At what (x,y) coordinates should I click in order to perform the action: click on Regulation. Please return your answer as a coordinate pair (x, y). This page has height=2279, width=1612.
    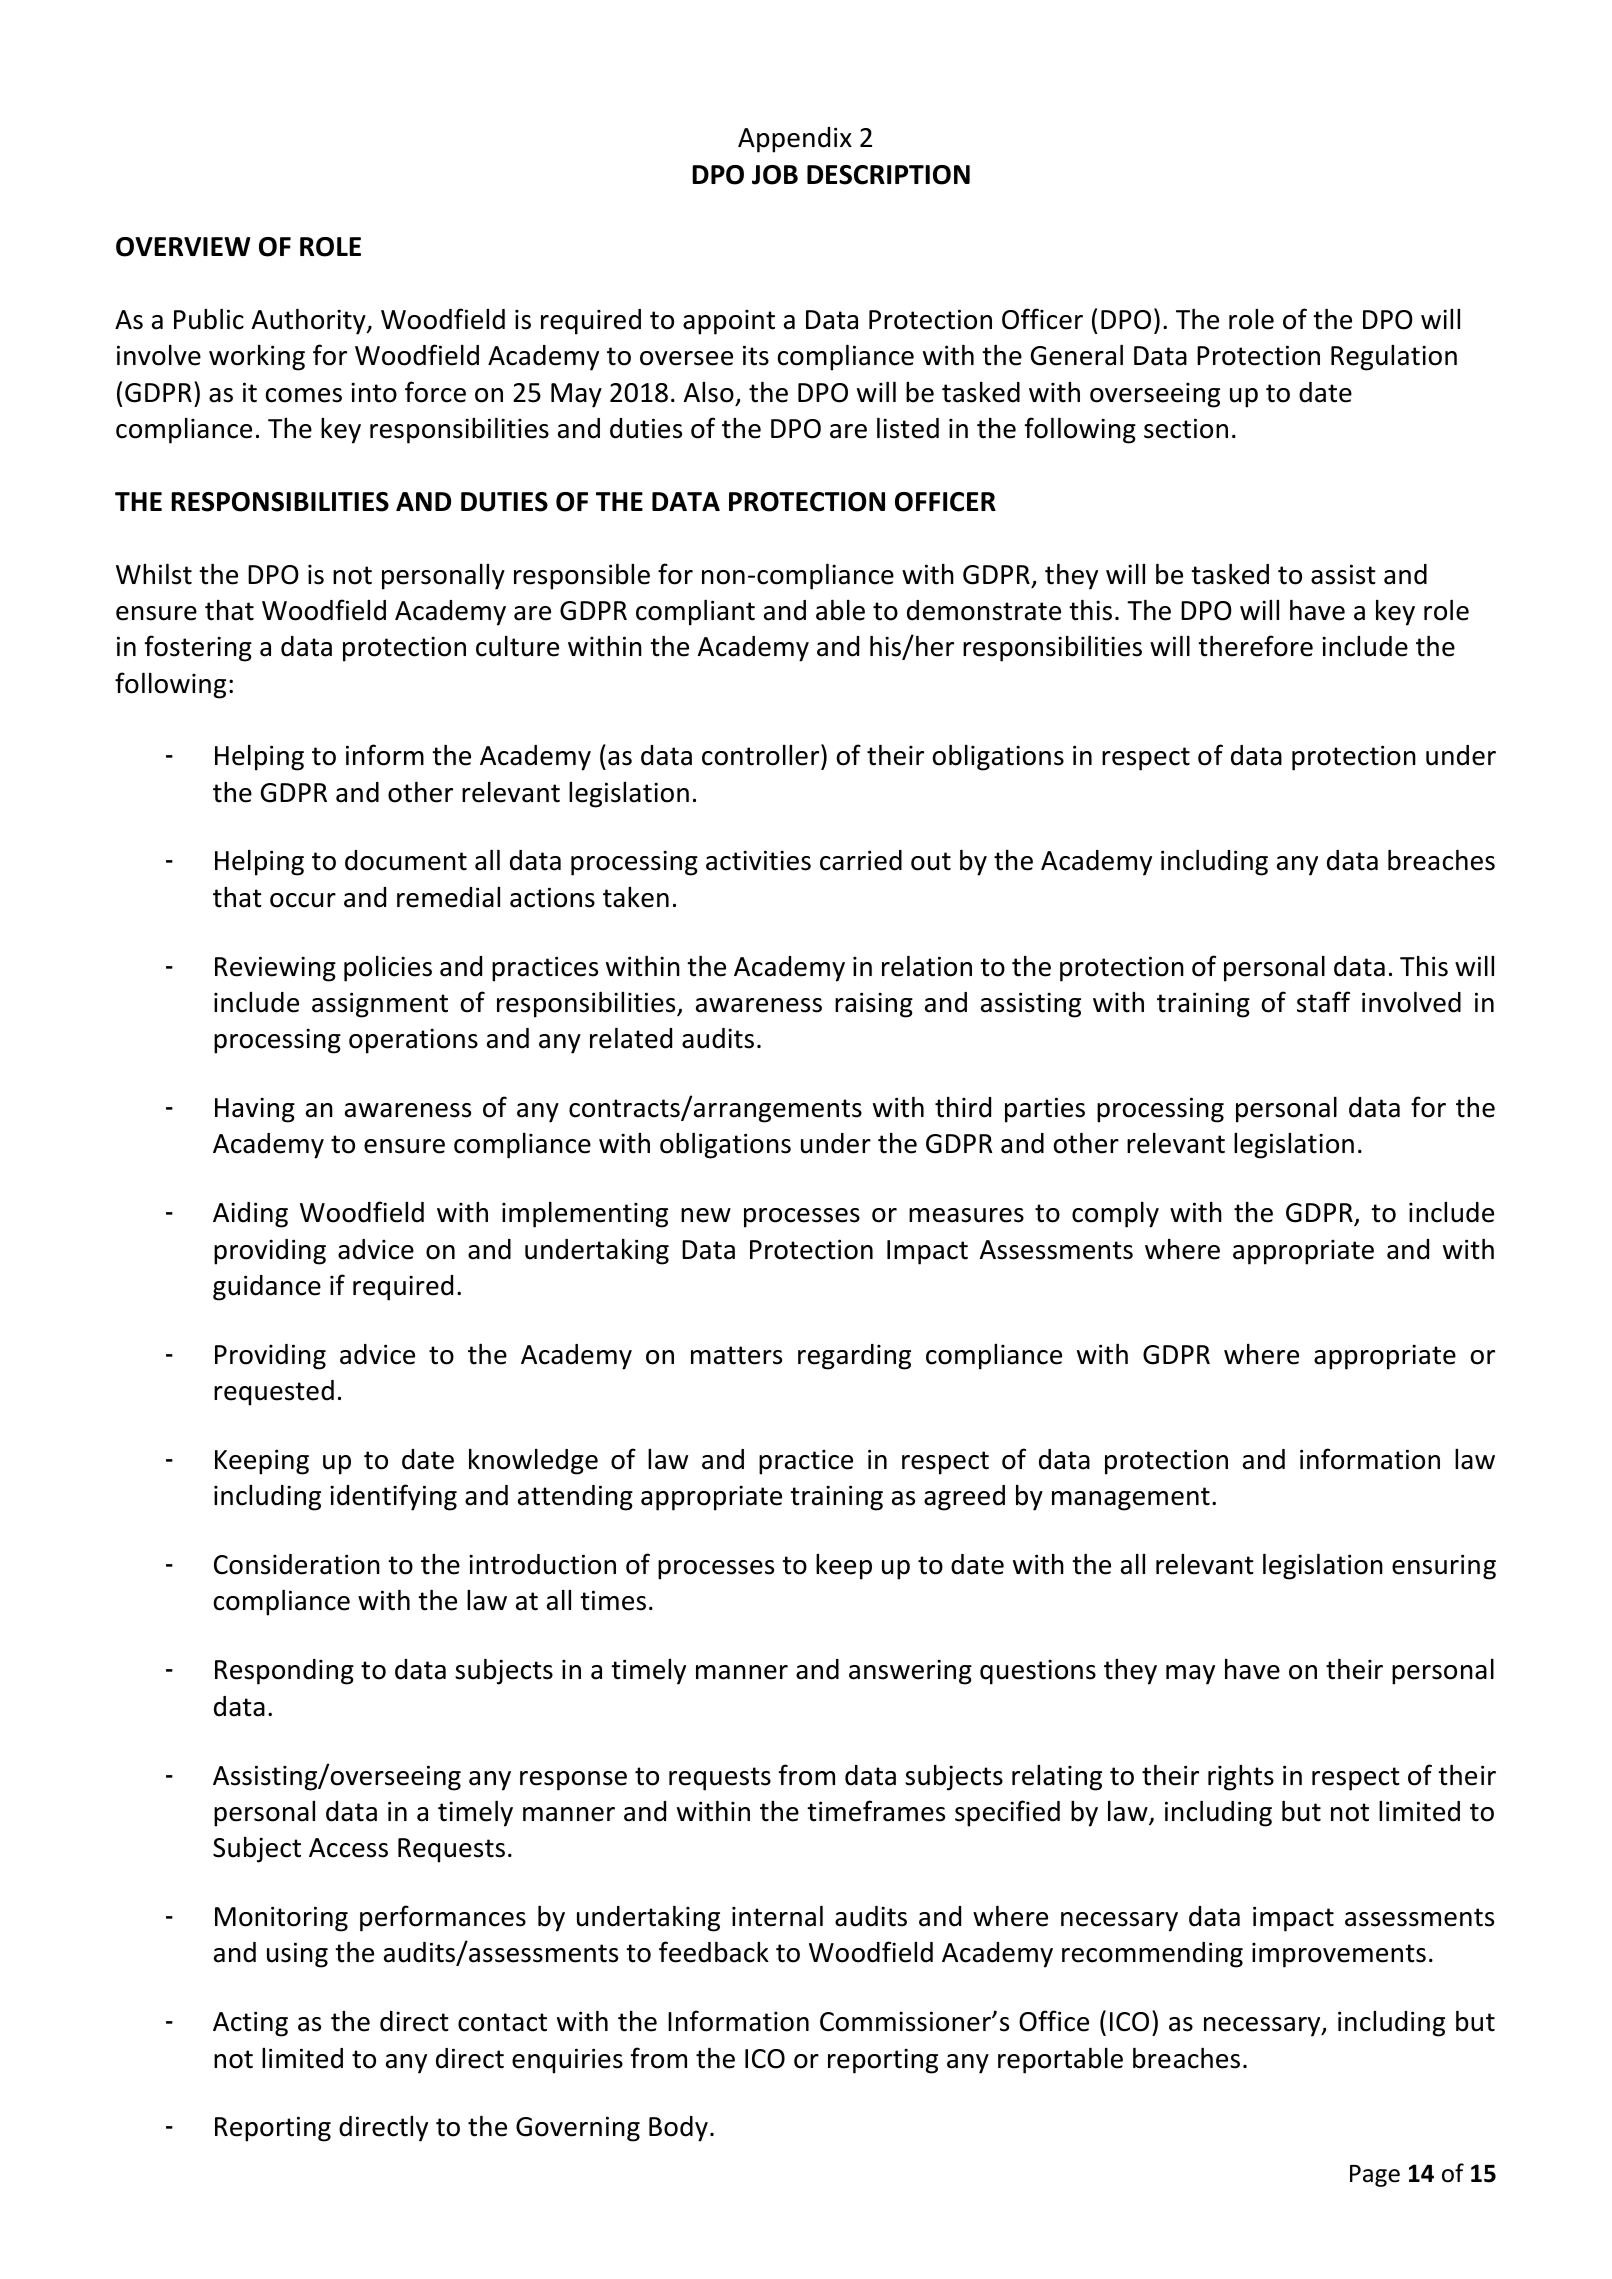
    Looking at the image, I should click on (1394, 358).
